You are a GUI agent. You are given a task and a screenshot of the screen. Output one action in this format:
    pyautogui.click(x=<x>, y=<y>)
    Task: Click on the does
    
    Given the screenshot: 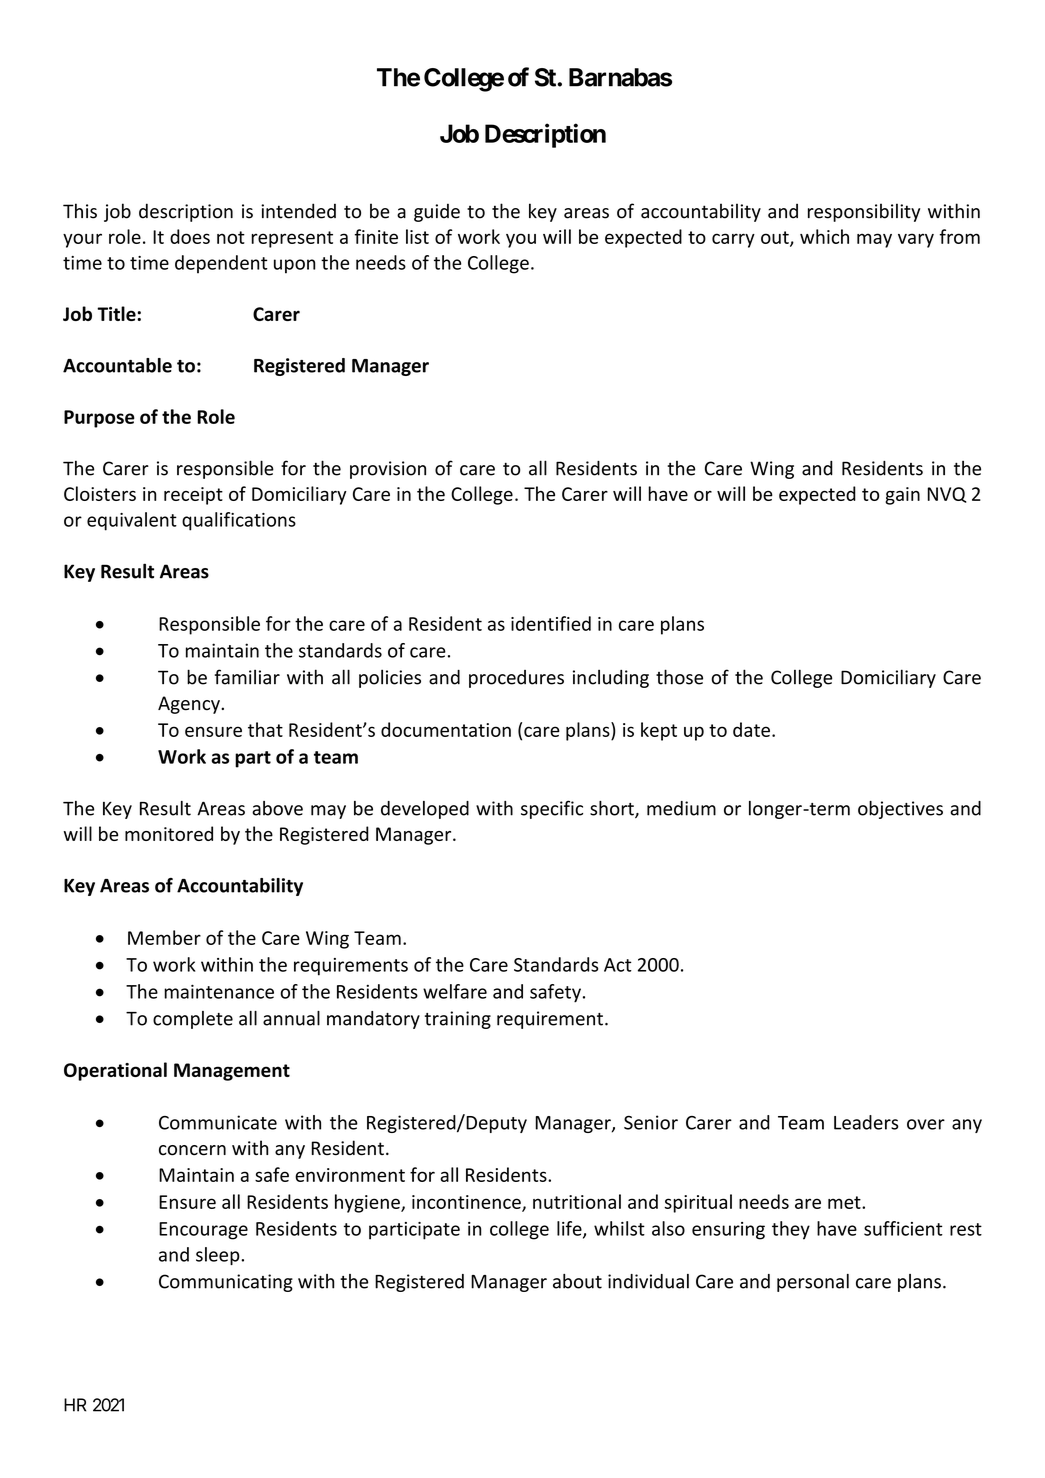 What is the action you would take?
    pyautogui.click(x=190, y=236)
